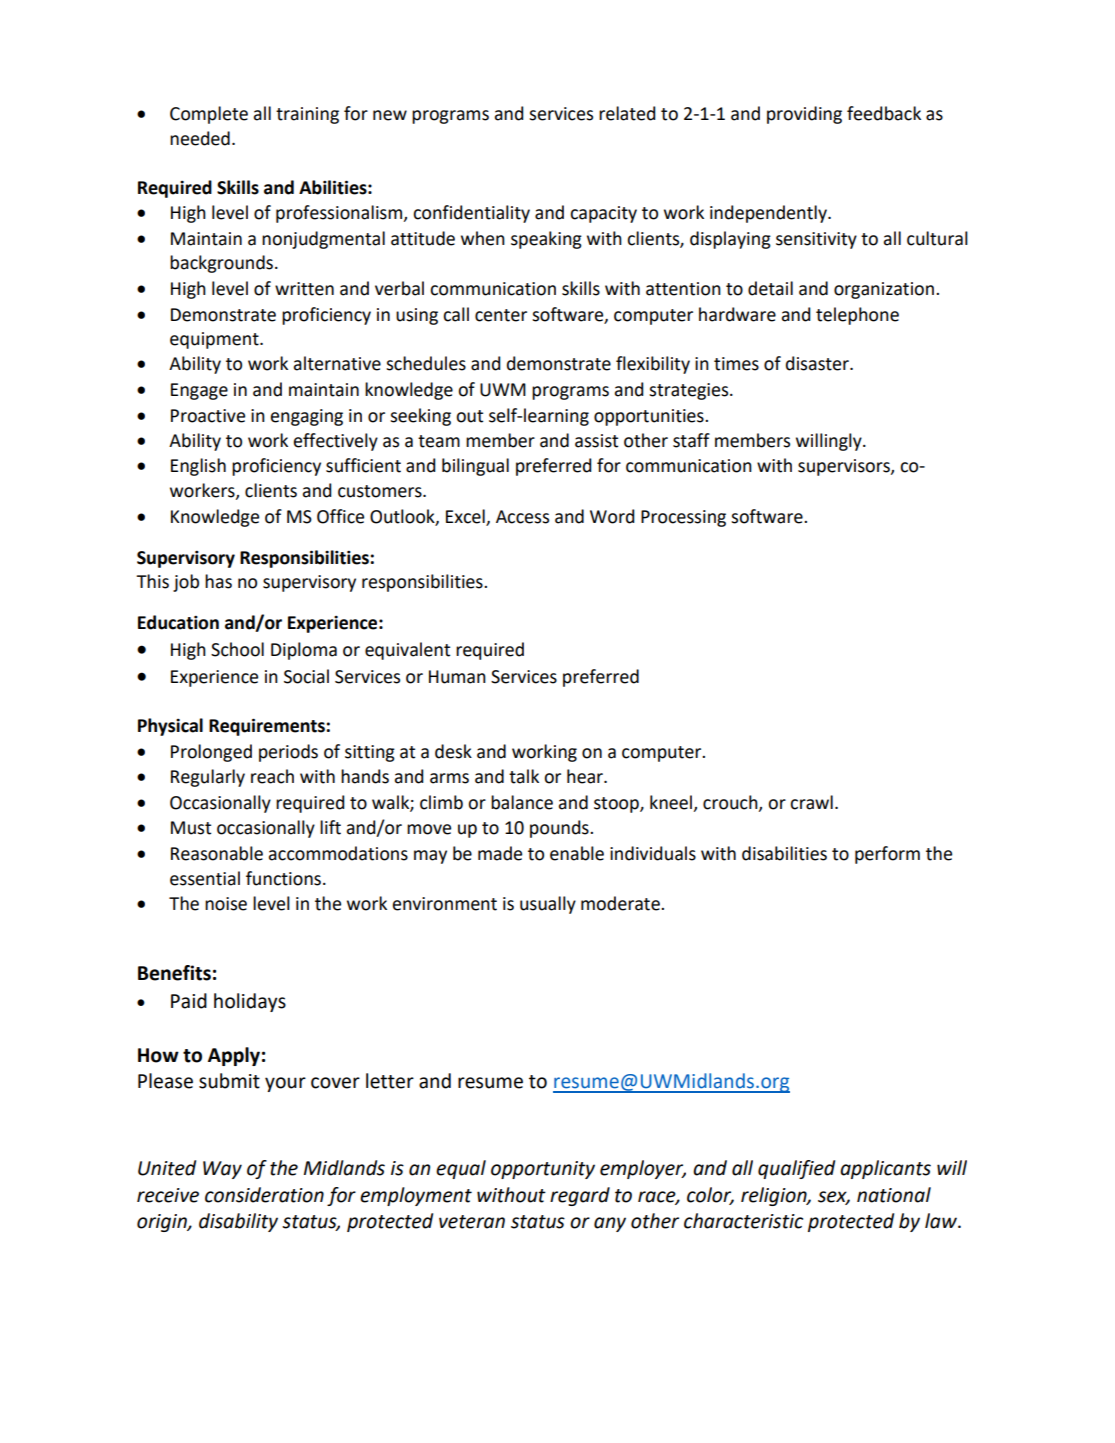 This document has height=1443, width=1115. I want to click on crawl, so click(811, 802).
